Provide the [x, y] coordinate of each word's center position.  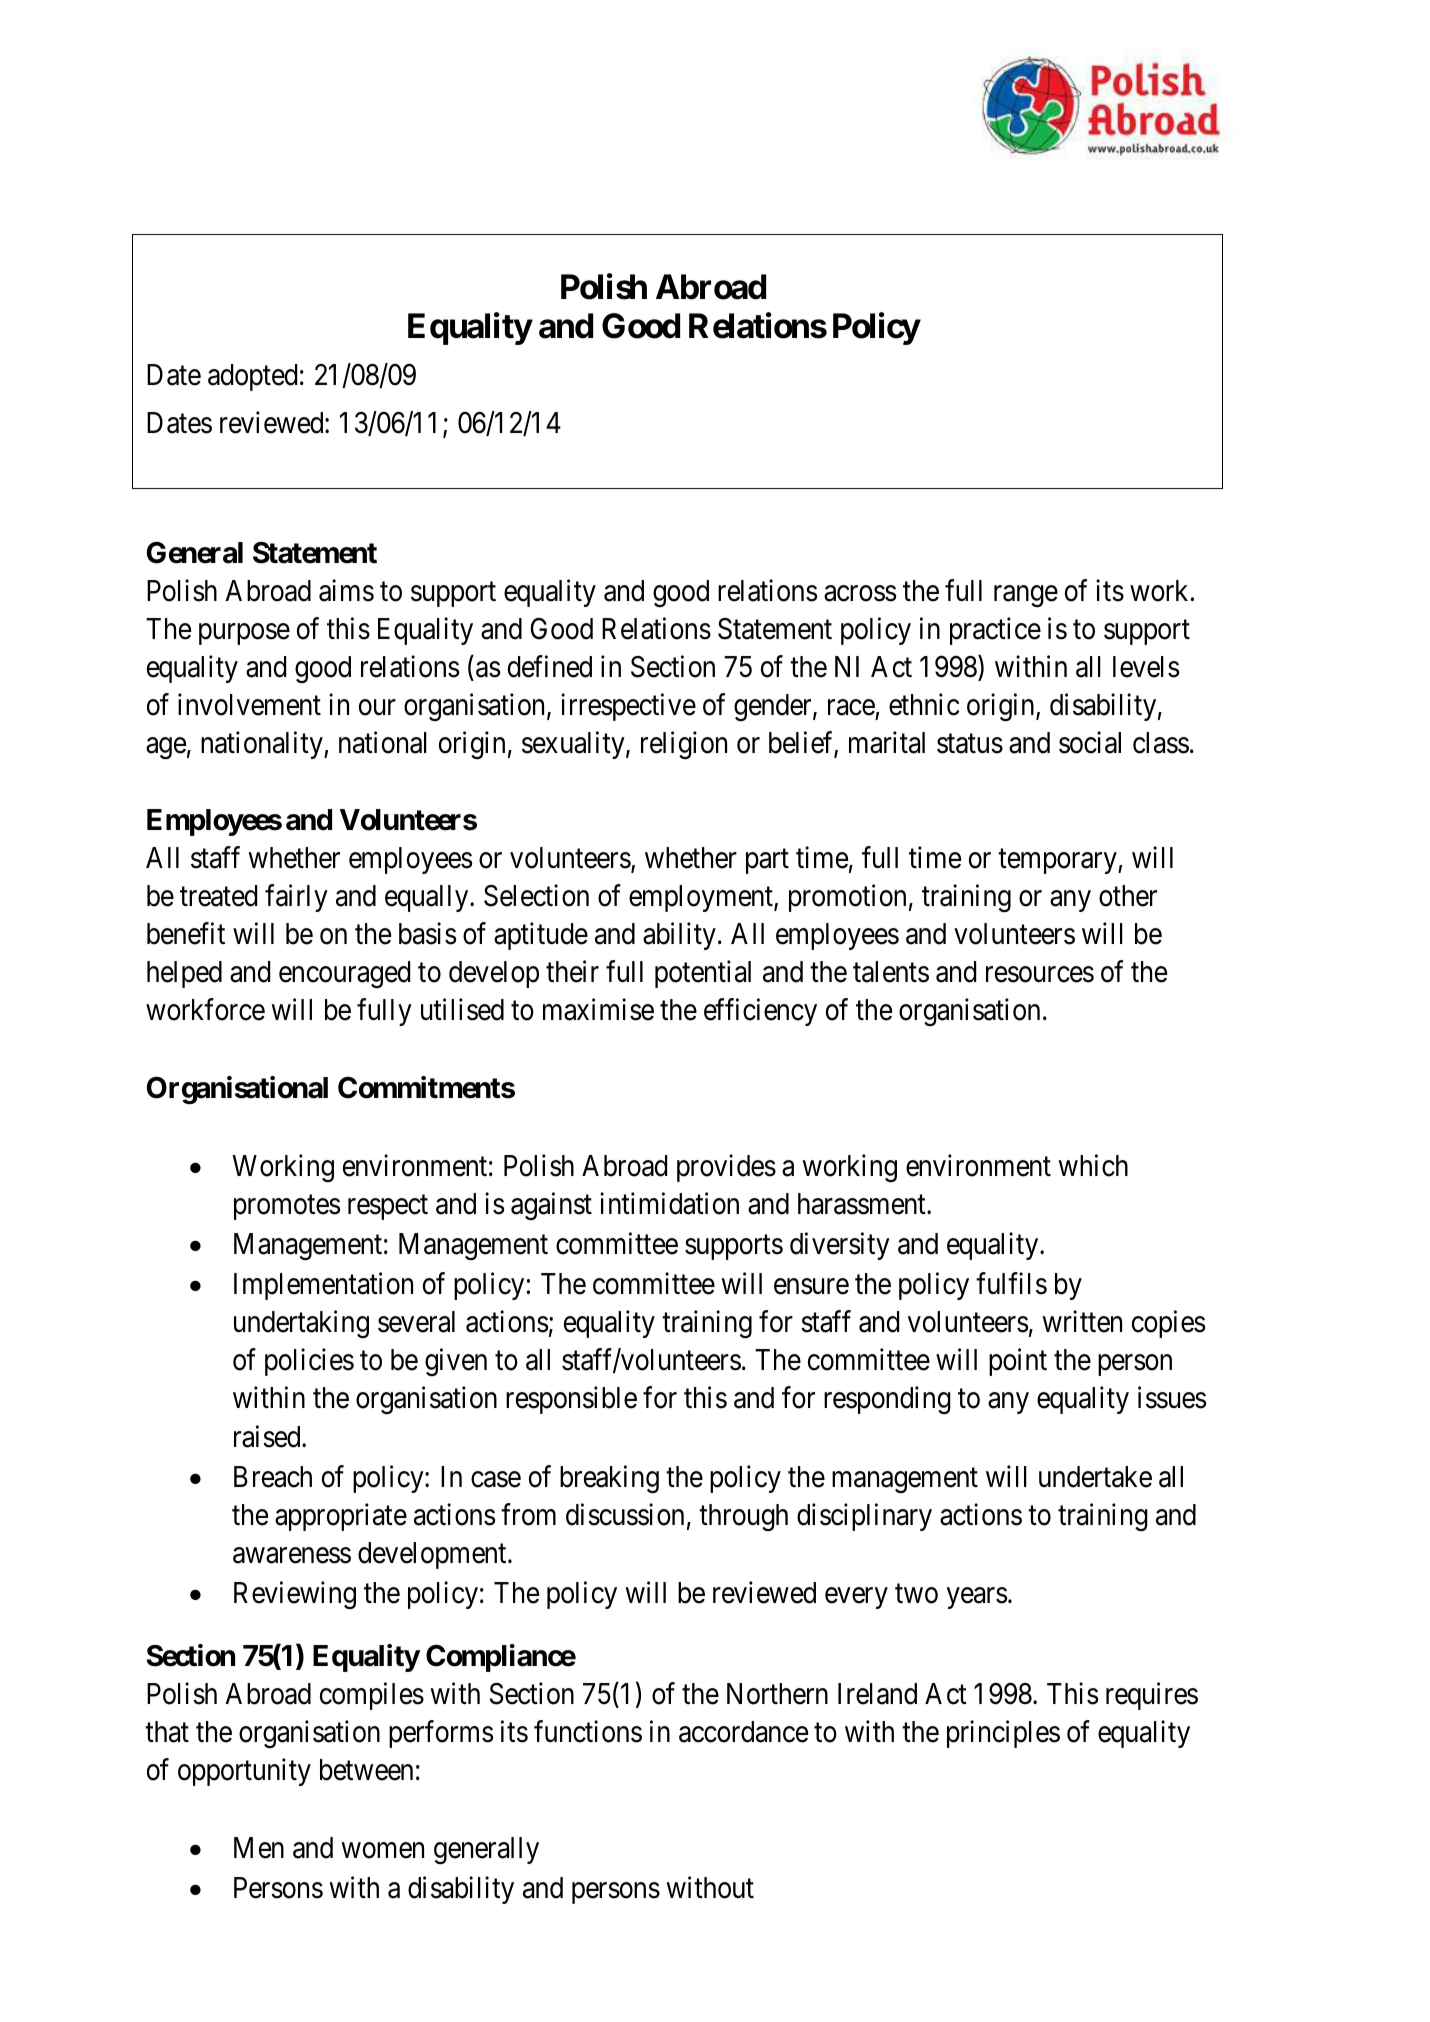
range [1026, 596]
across [860, 594]
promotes [287, 1207]
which [1093, 1165]
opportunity [244, 1772]
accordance [743, 1732]
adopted [252, 377]
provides [726, 1168]
